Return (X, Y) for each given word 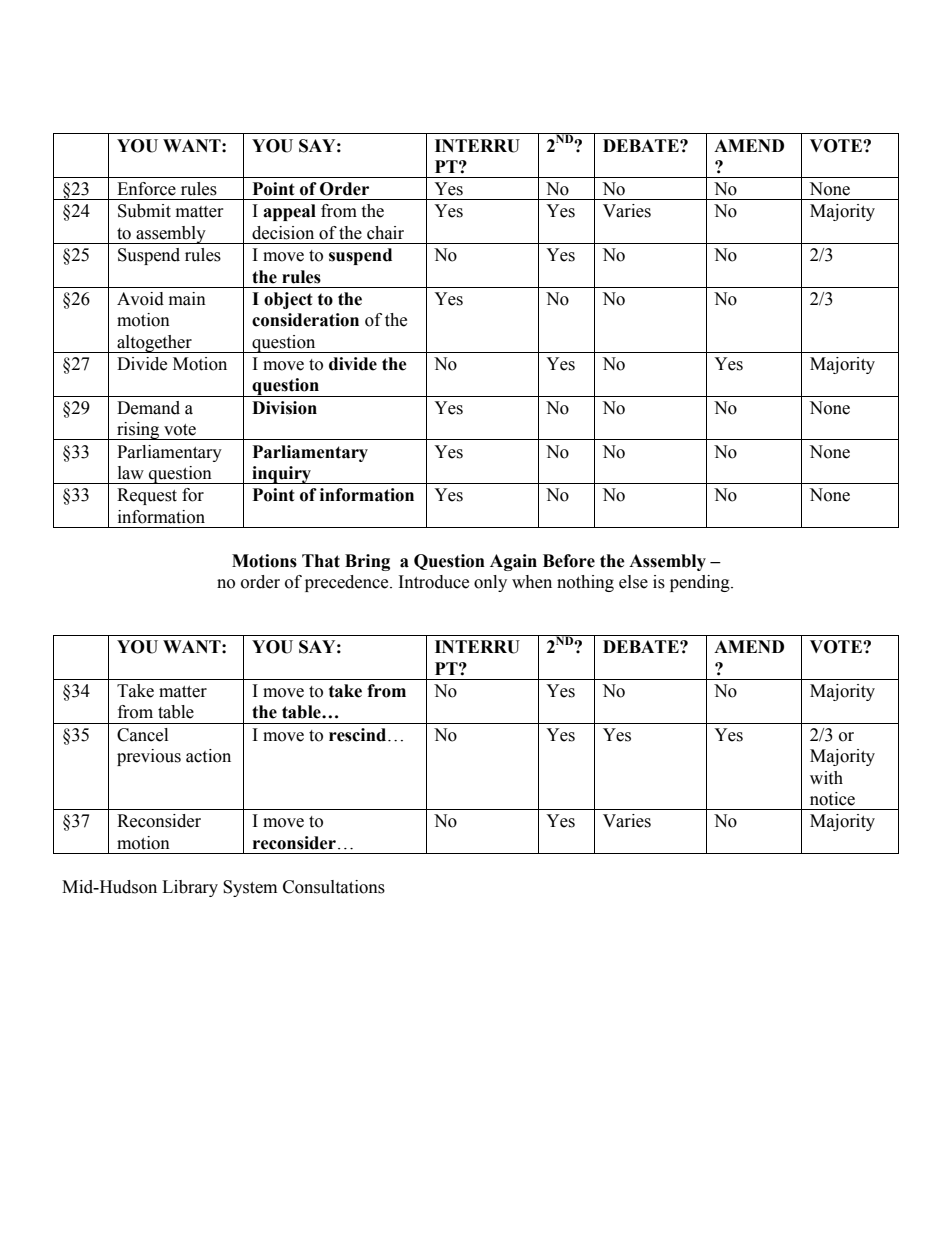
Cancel (142, 735)
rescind (359, 735)
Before (569, 561)
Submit (144, 211)
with (826, 778)
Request (147, 496)
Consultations (334, 887)
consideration (305, 320)
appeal (289, 212)
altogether (154, 344)
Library (190, 888)
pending (701, 583)
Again (513, 562)
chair (385, 233)
